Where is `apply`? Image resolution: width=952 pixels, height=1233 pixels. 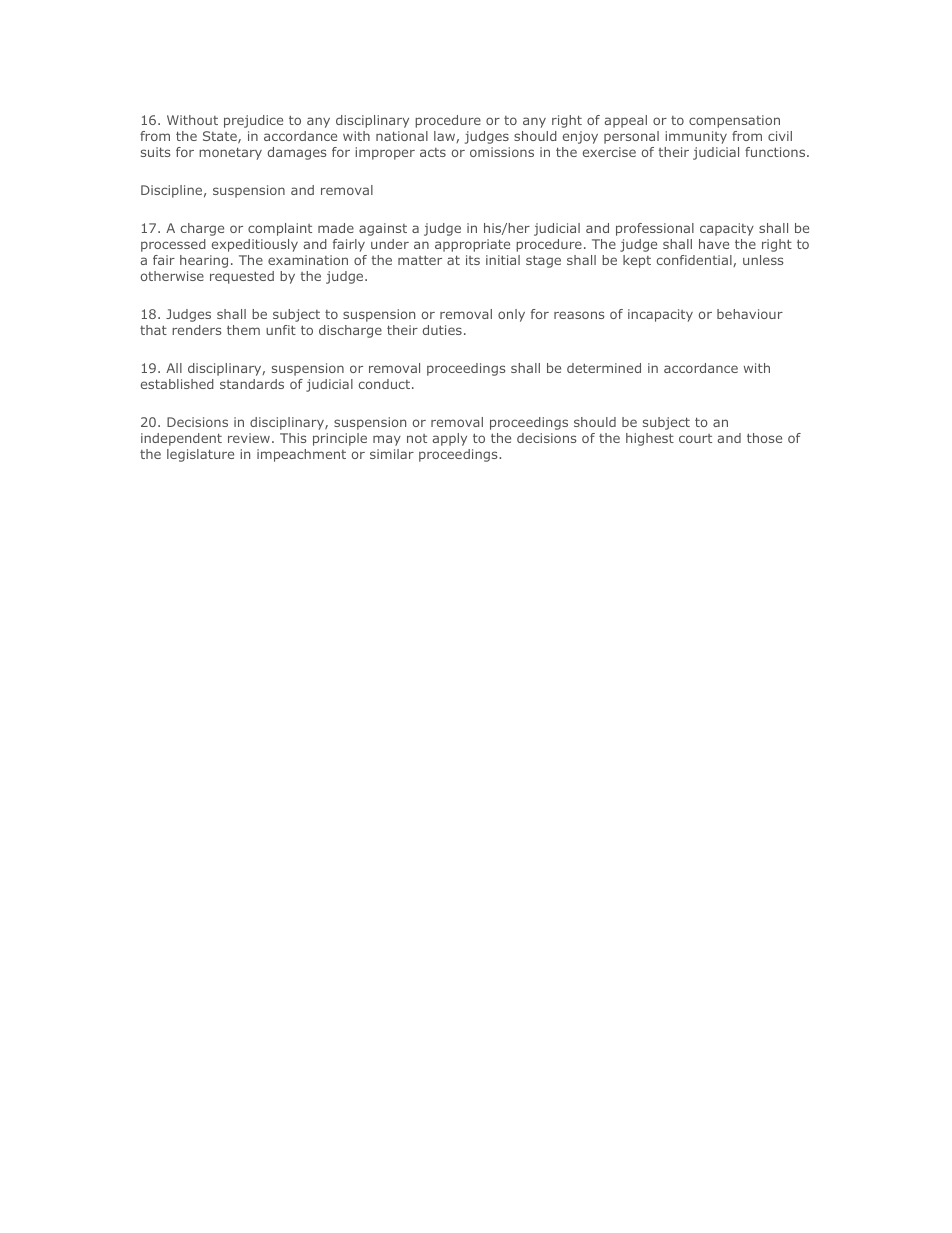 apply is located at coordinates (450, 439).
